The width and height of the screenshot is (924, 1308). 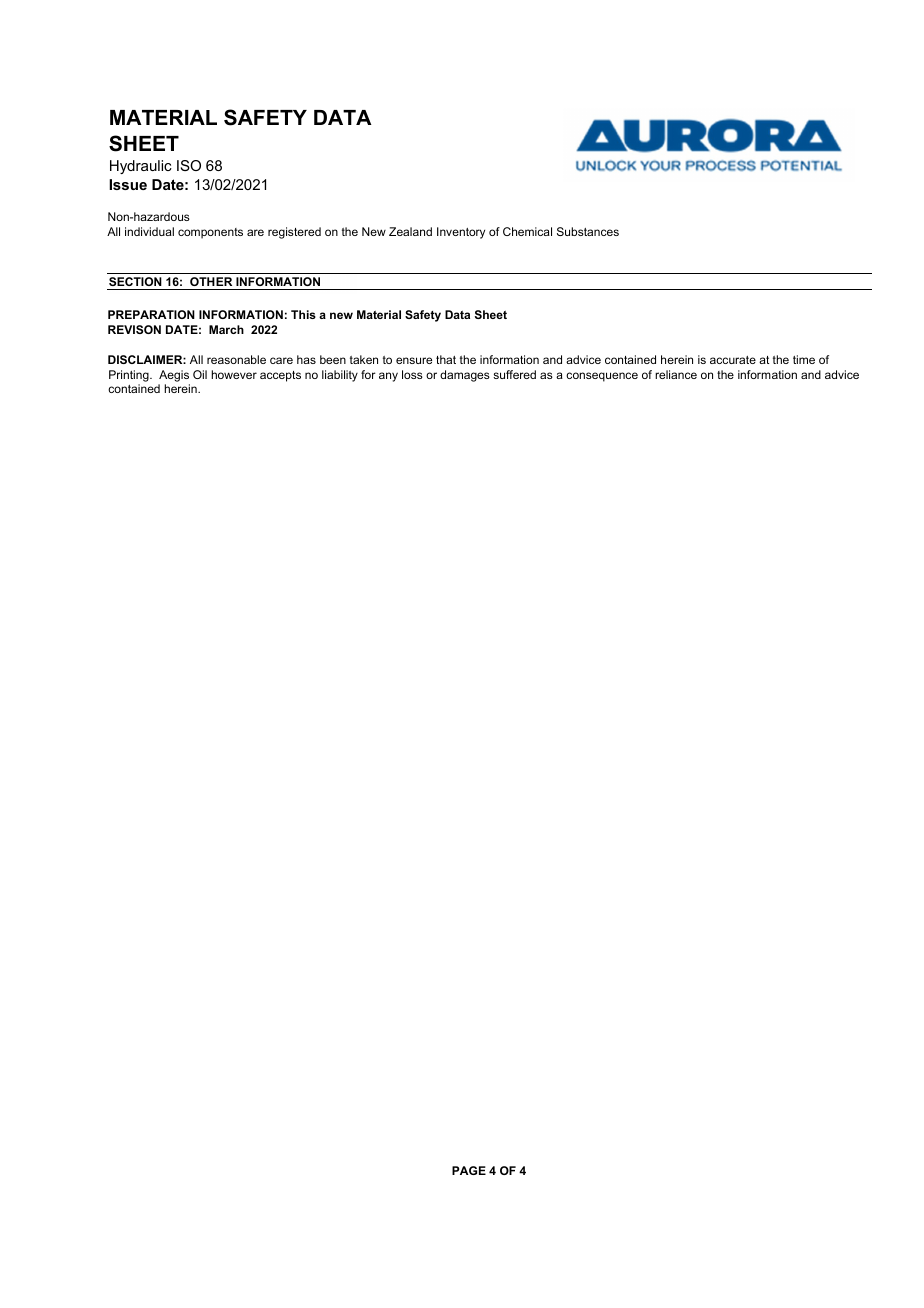 I want to click on damages, so click(x=465, y=376).
